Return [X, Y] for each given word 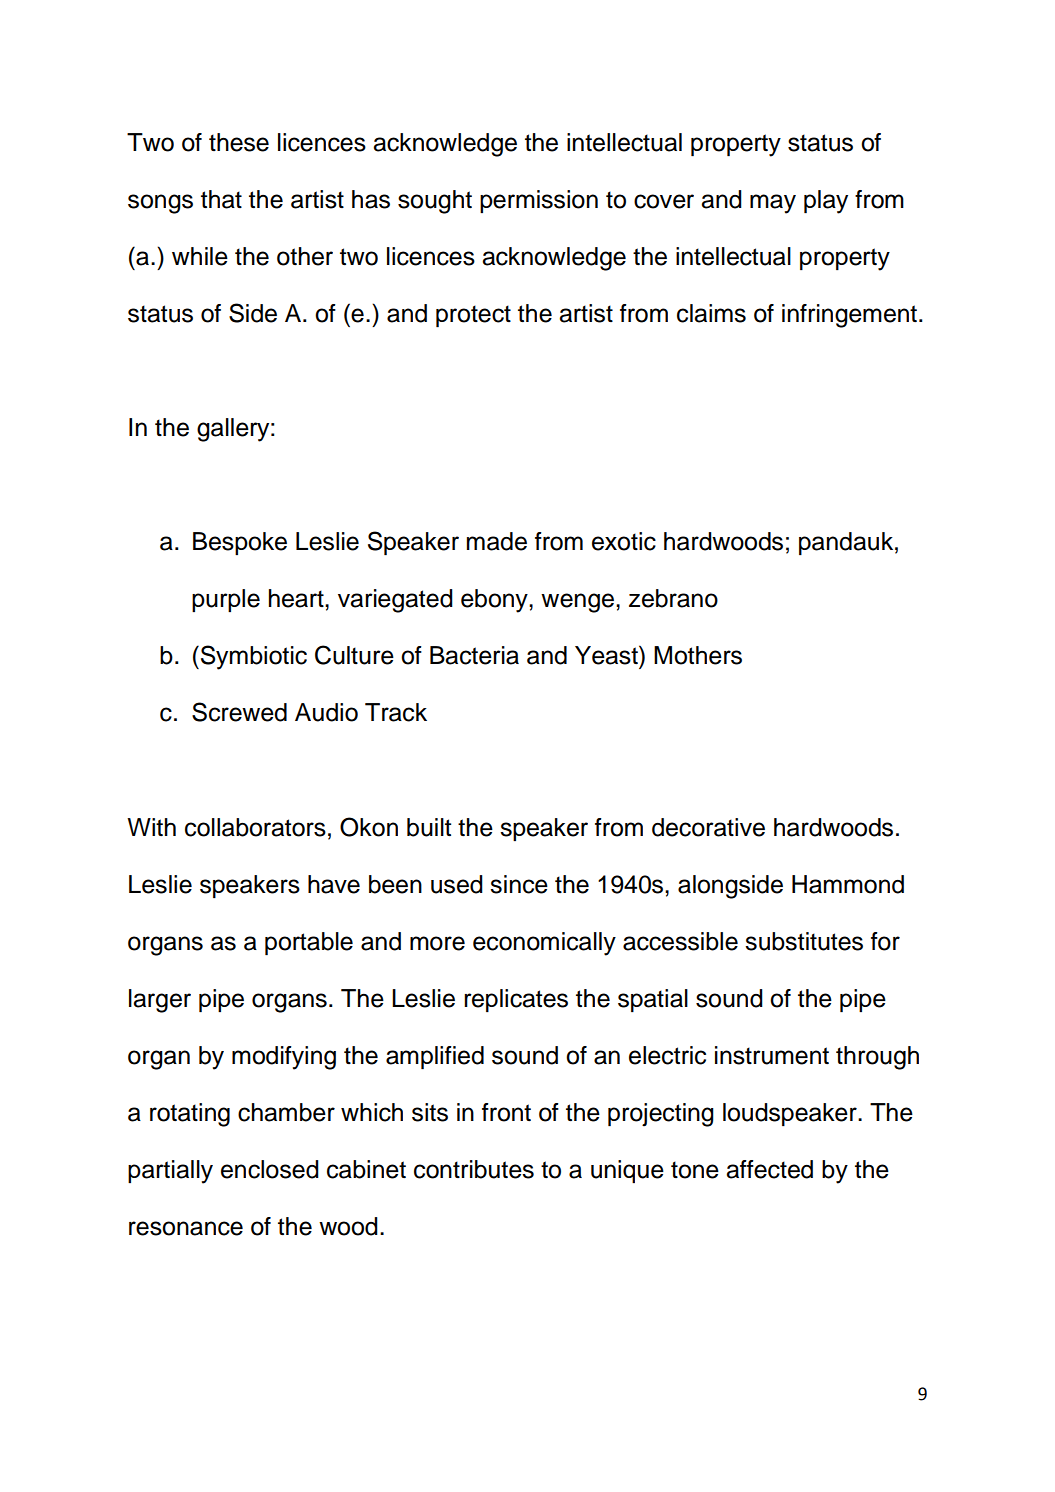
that [221, 199]
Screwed [239, 712]
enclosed [270, 1169]
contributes [474, 1169]
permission [539, 201]
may [773, 204]
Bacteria [474, 655]
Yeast [607, 655]
